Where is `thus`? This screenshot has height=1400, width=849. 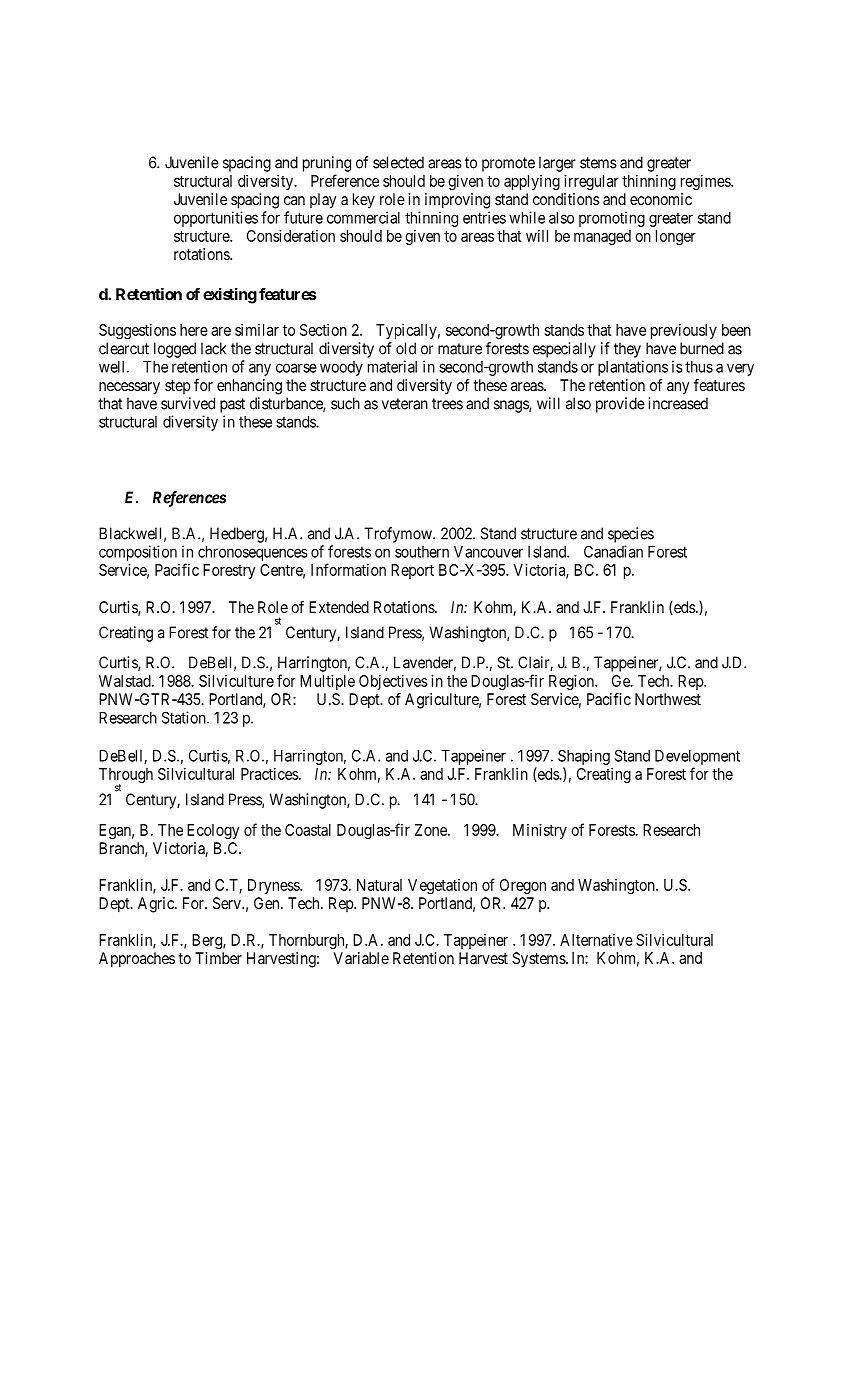 thus is located at coordinates (699, 367).
